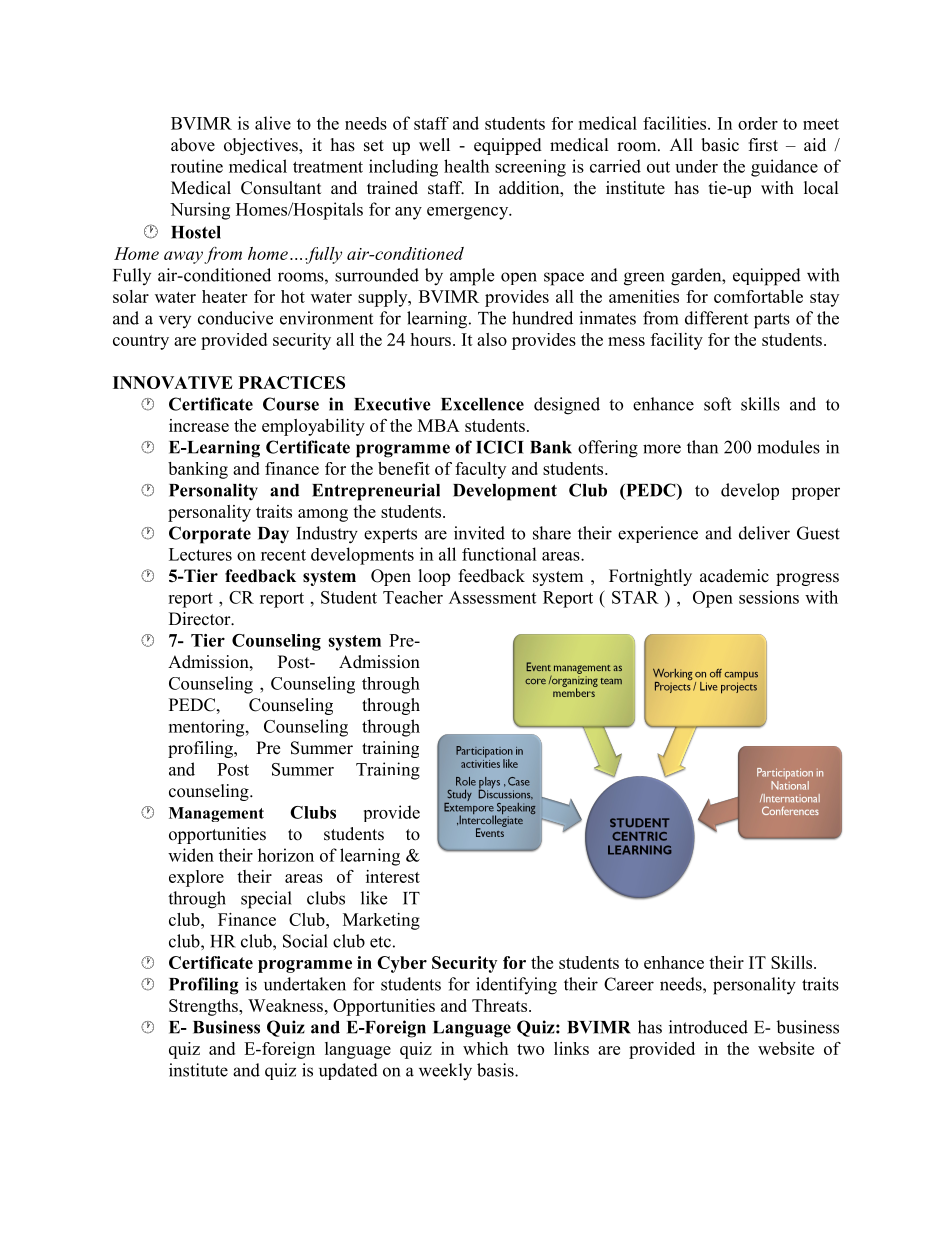  Describe the element at coordinates (173, 382) in the screenshot. I see `INNOVATIVE` at that location.
